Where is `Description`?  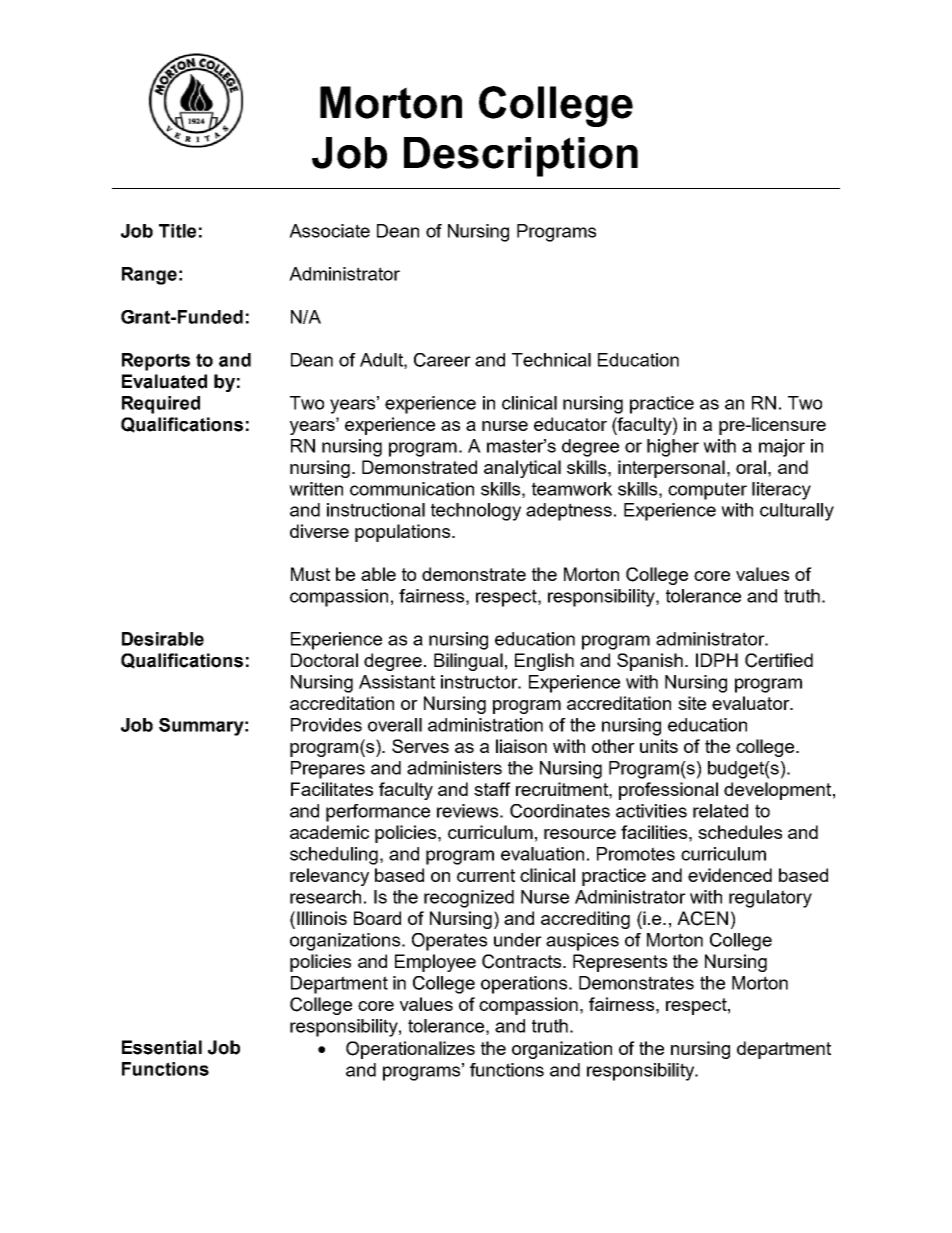
Description is located at coordinates (521, 157).
